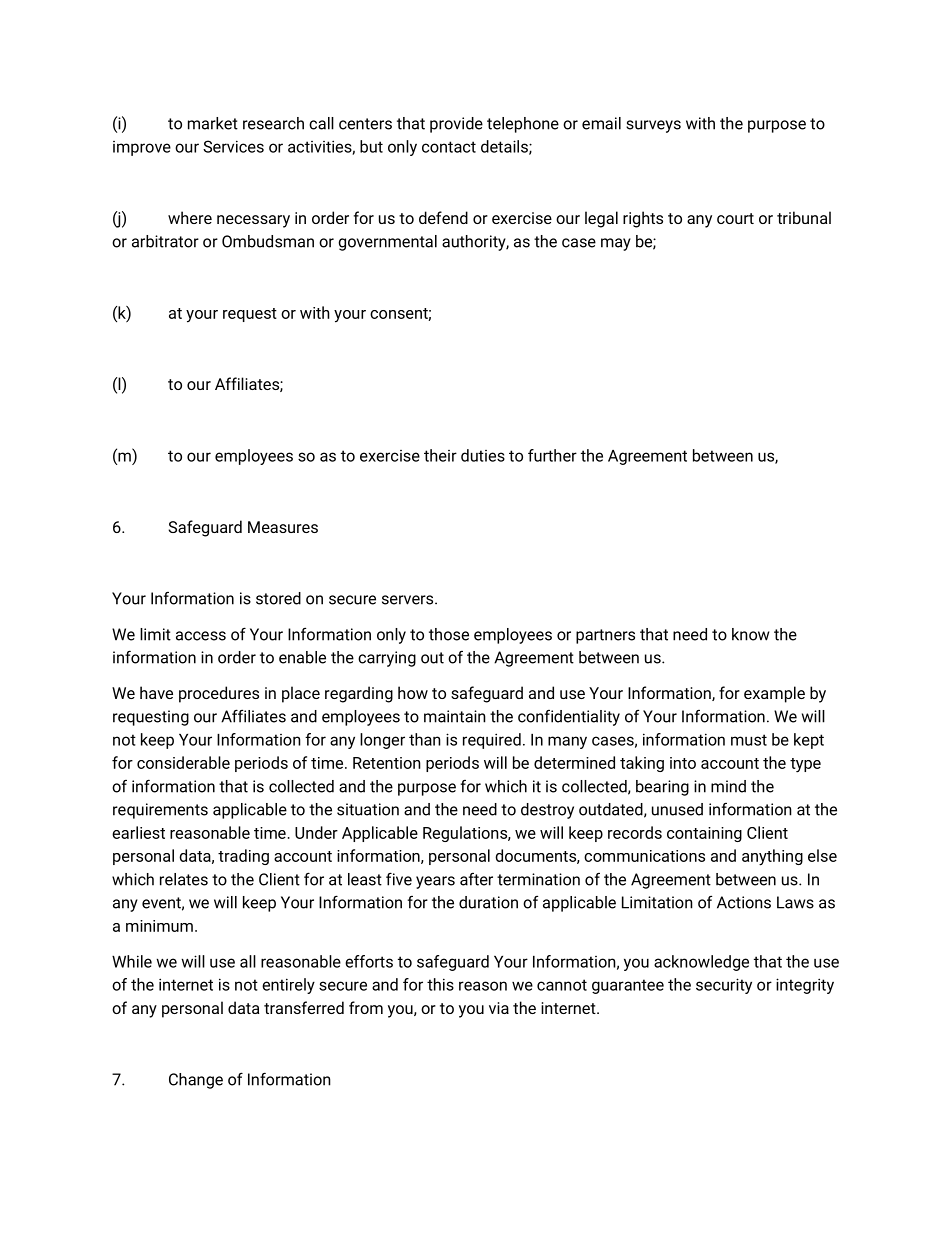 The height and width of the image is (1233, 952). I want to click on Services, so click(233, 146).
